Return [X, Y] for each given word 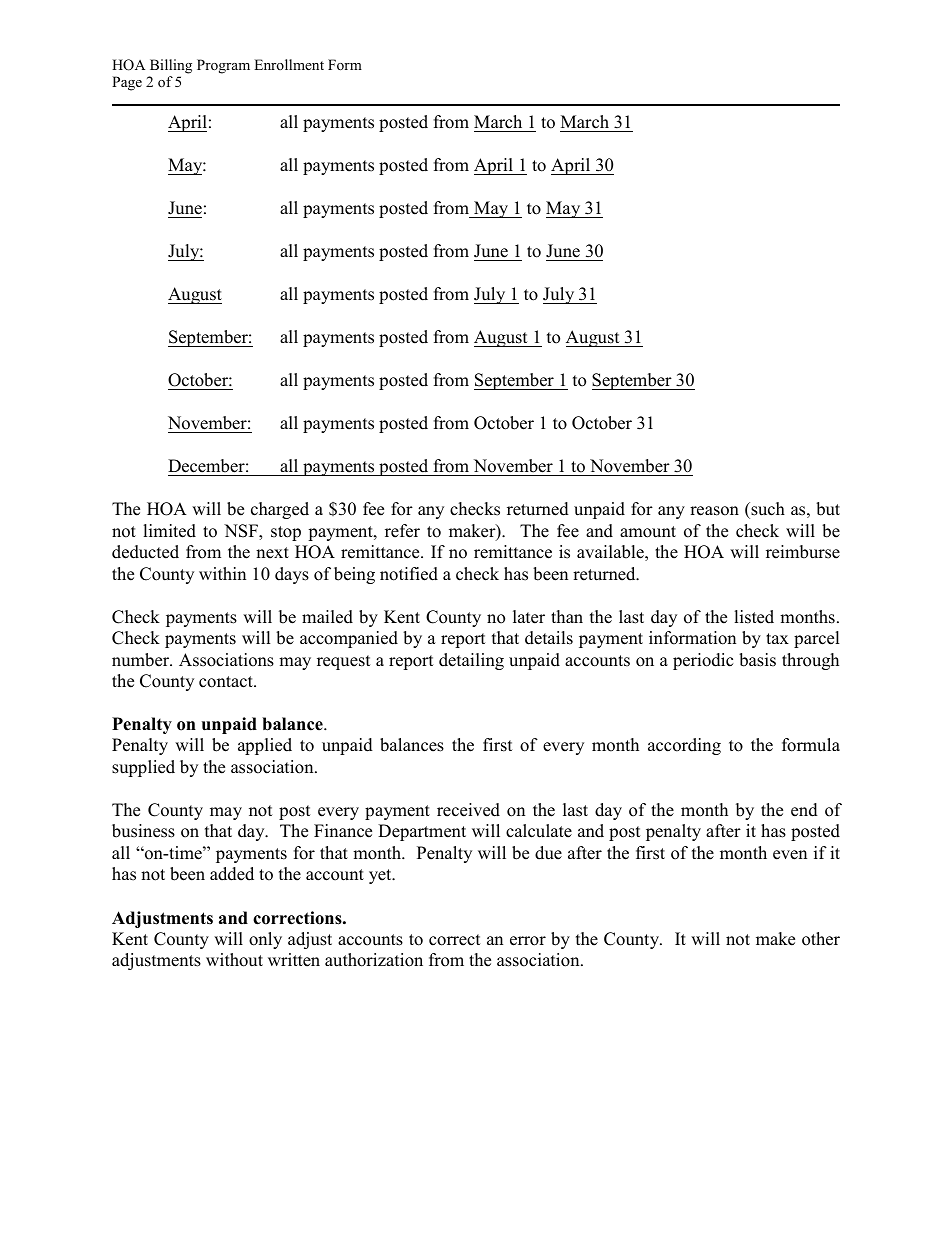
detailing [471, 661]
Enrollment [289, 64]
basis [757, 660]
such [767, 509]
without [234, 960]
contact [227, 682]
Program [223, 66]
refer [402, 531]
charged [280, 510]
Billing [171, 66]
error [528, 941]
